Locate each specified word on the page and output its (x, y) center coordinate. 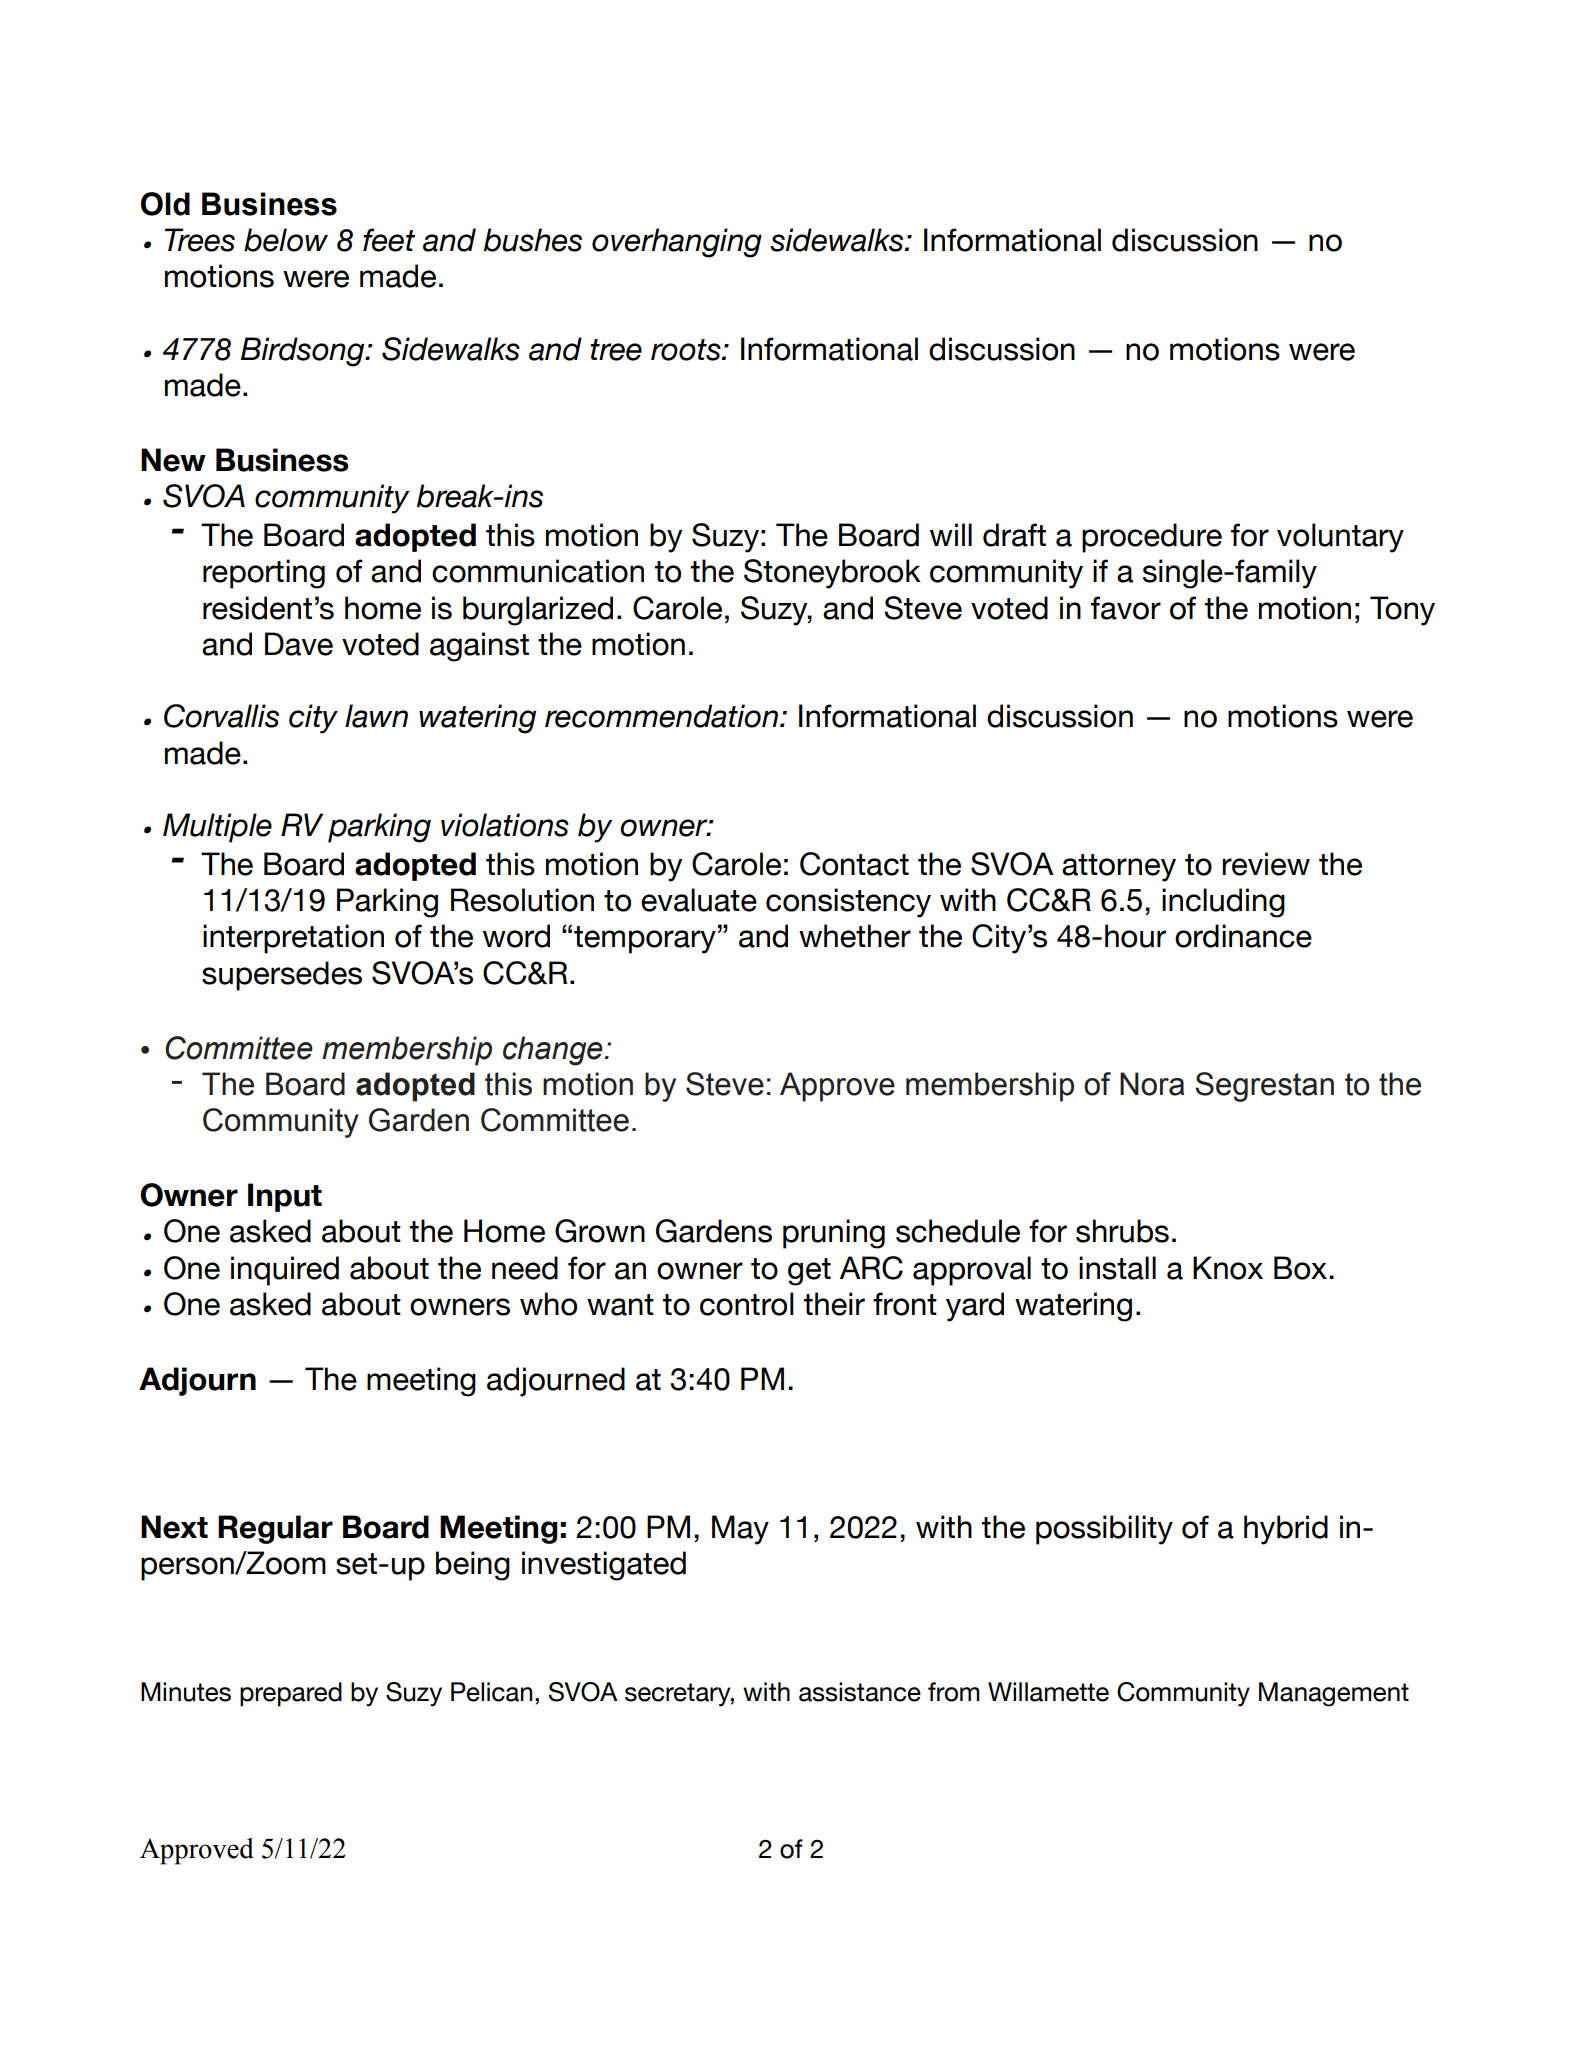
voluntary (1340, 538)
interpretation (293, 939)
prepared (291, 1694)
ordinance (1243, 936)
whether (855, 936)
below (286, 240)
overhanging (677, 243)
